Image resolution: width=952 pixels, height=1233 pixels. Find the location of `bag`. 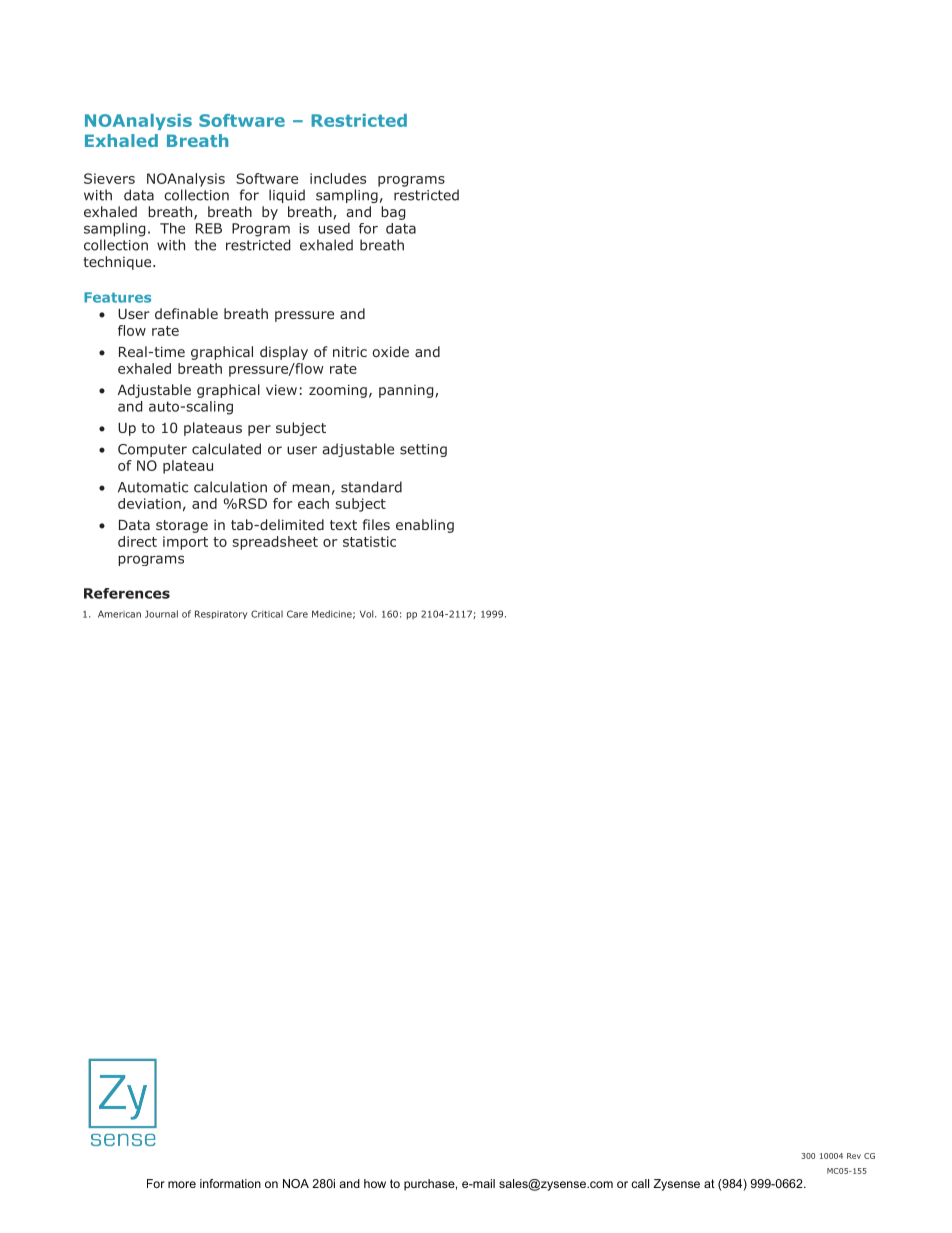

bag is located at coordinates (393, 213).
